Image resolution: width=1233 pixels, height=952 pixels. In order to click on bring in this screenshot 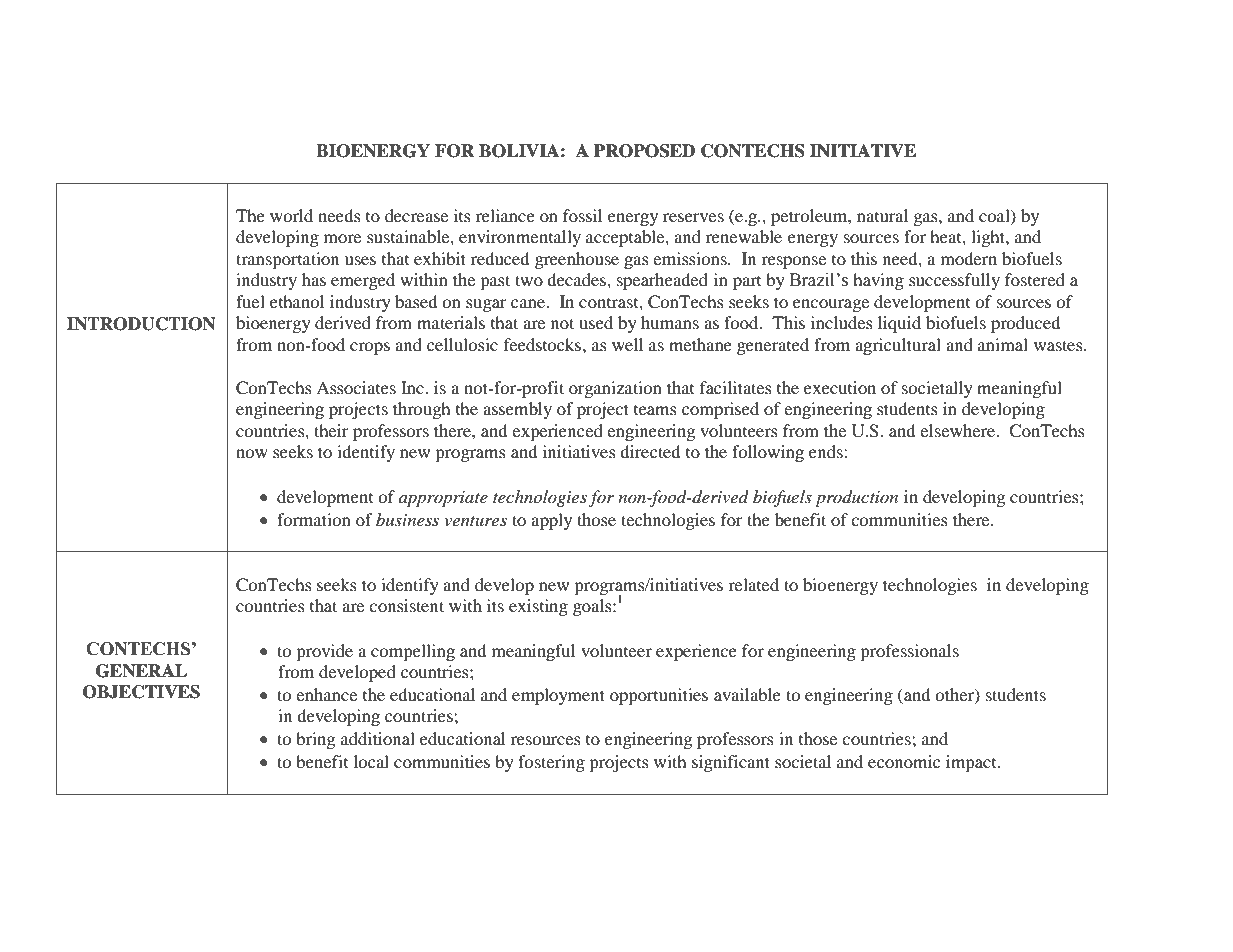, I will do `click(315, 740)`.
